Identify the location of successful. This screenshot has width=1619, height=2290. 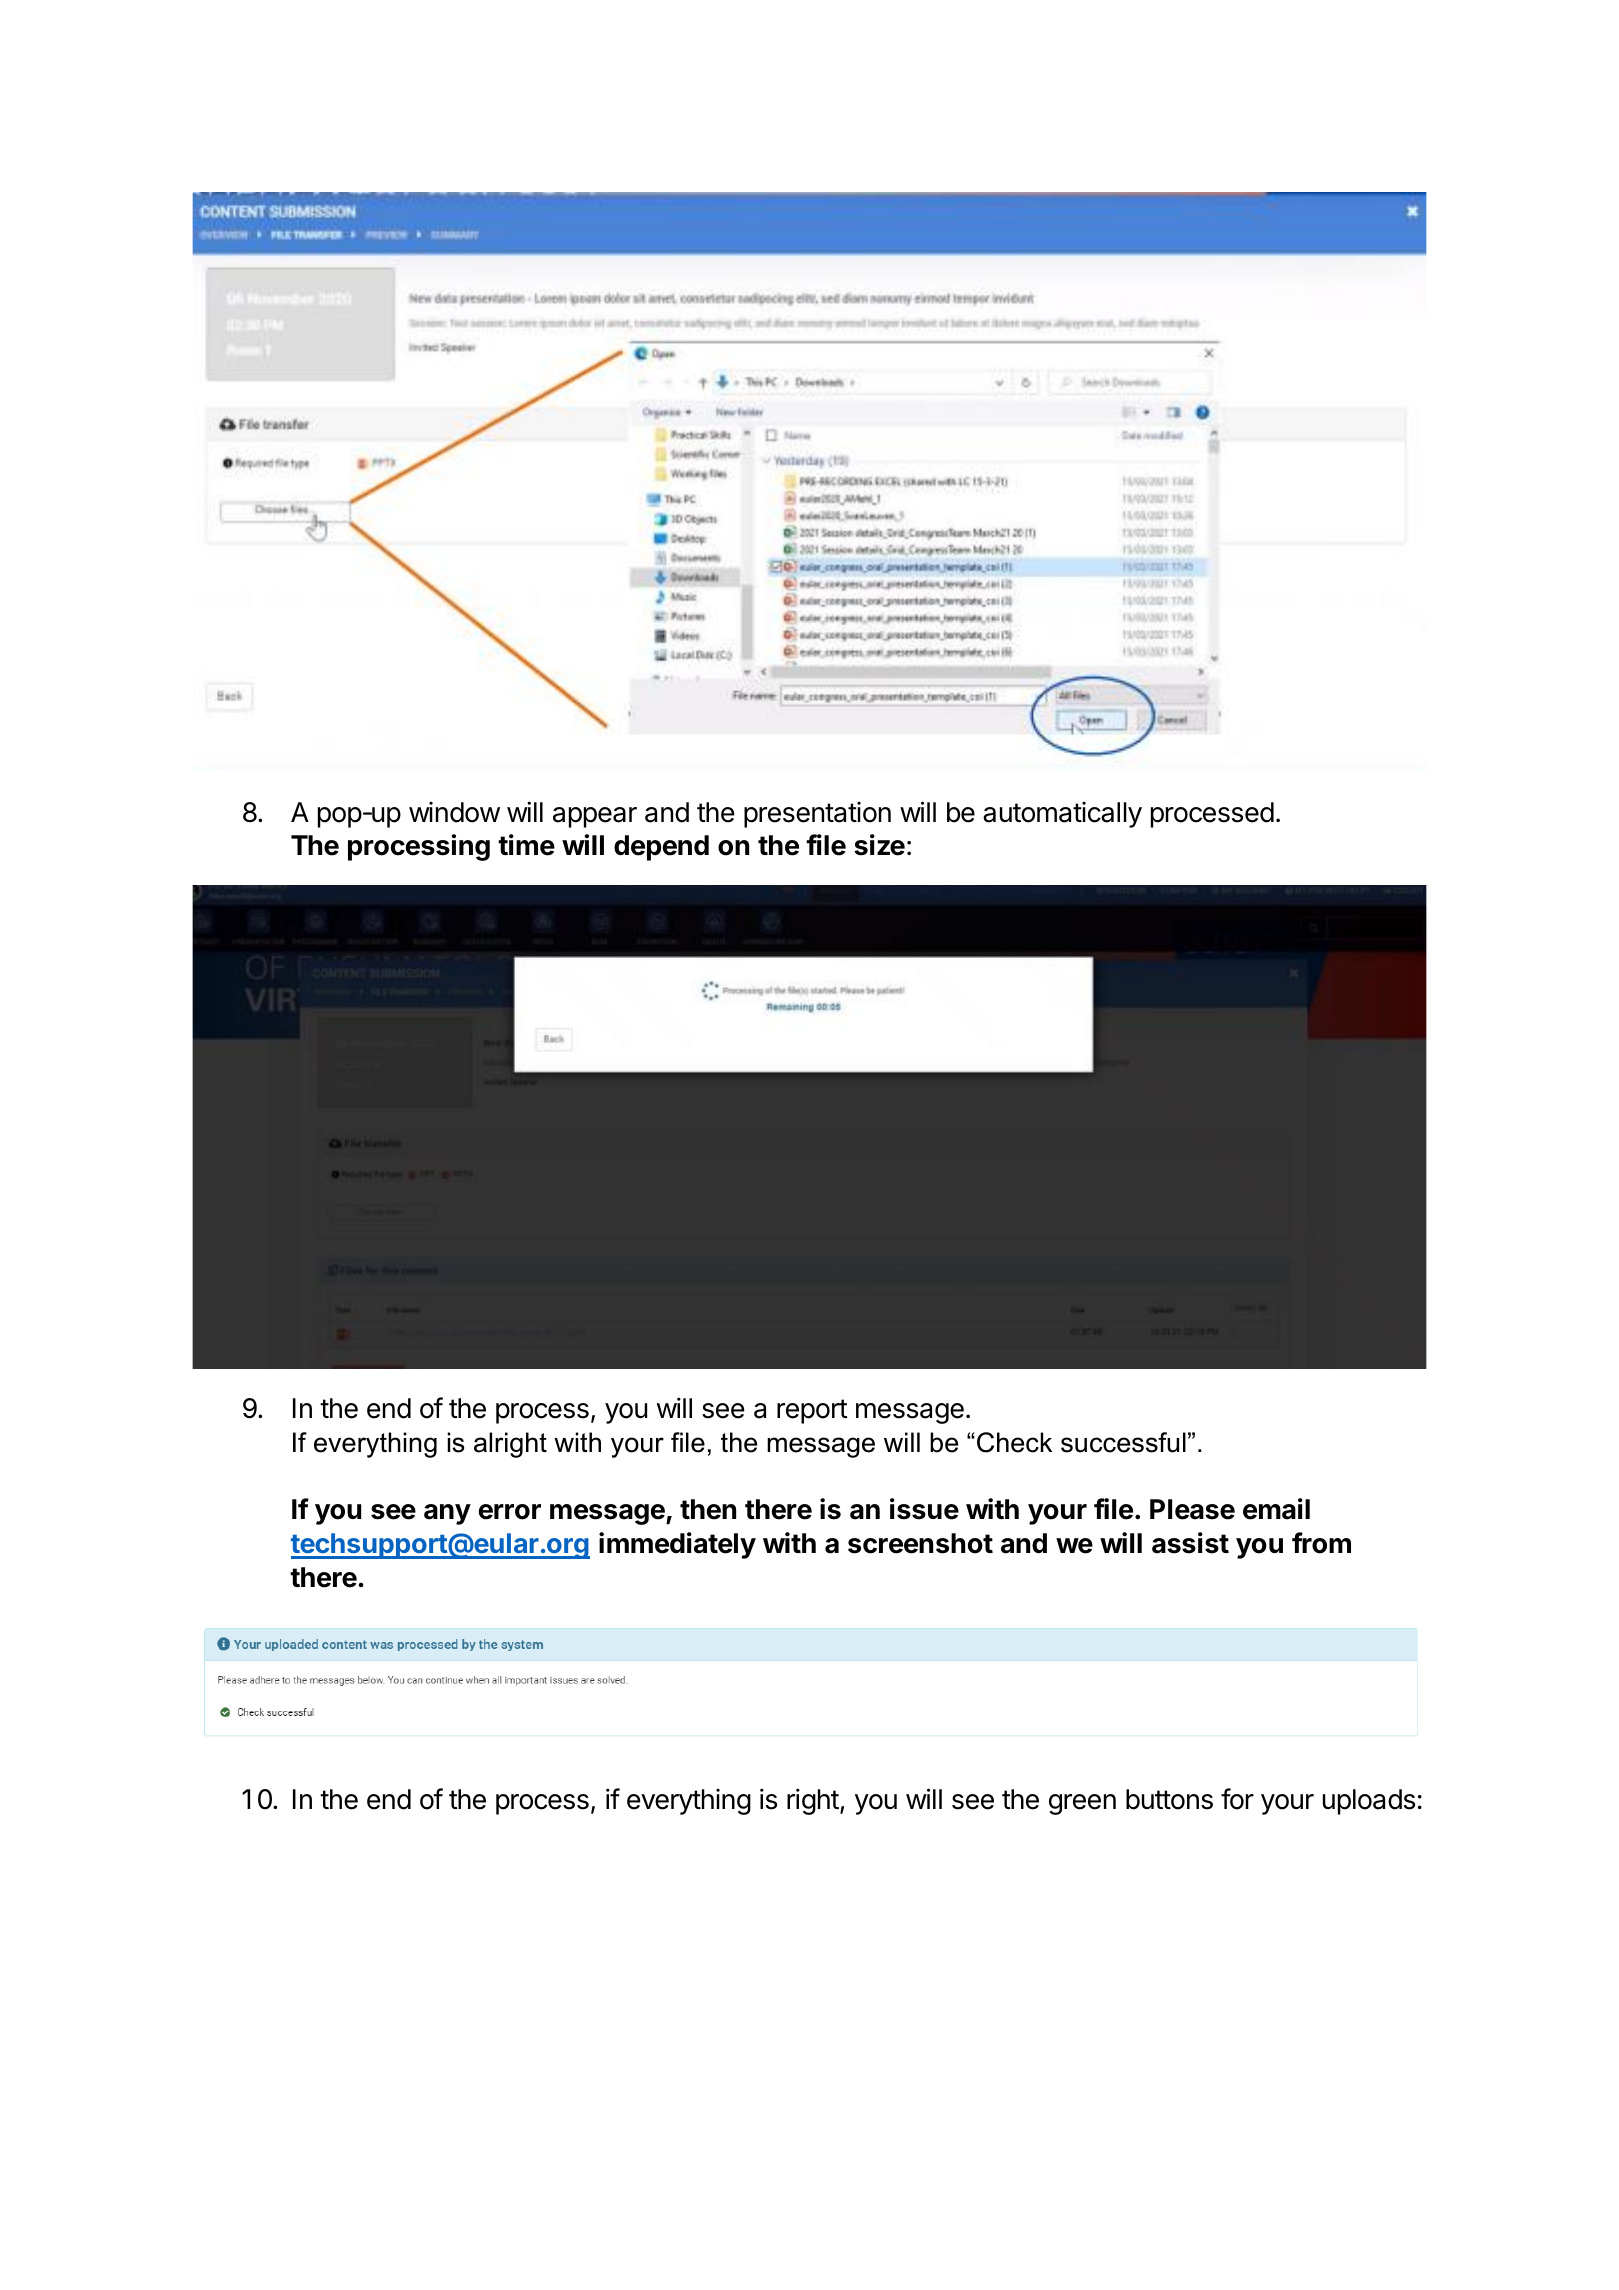
(1123, 1442).
